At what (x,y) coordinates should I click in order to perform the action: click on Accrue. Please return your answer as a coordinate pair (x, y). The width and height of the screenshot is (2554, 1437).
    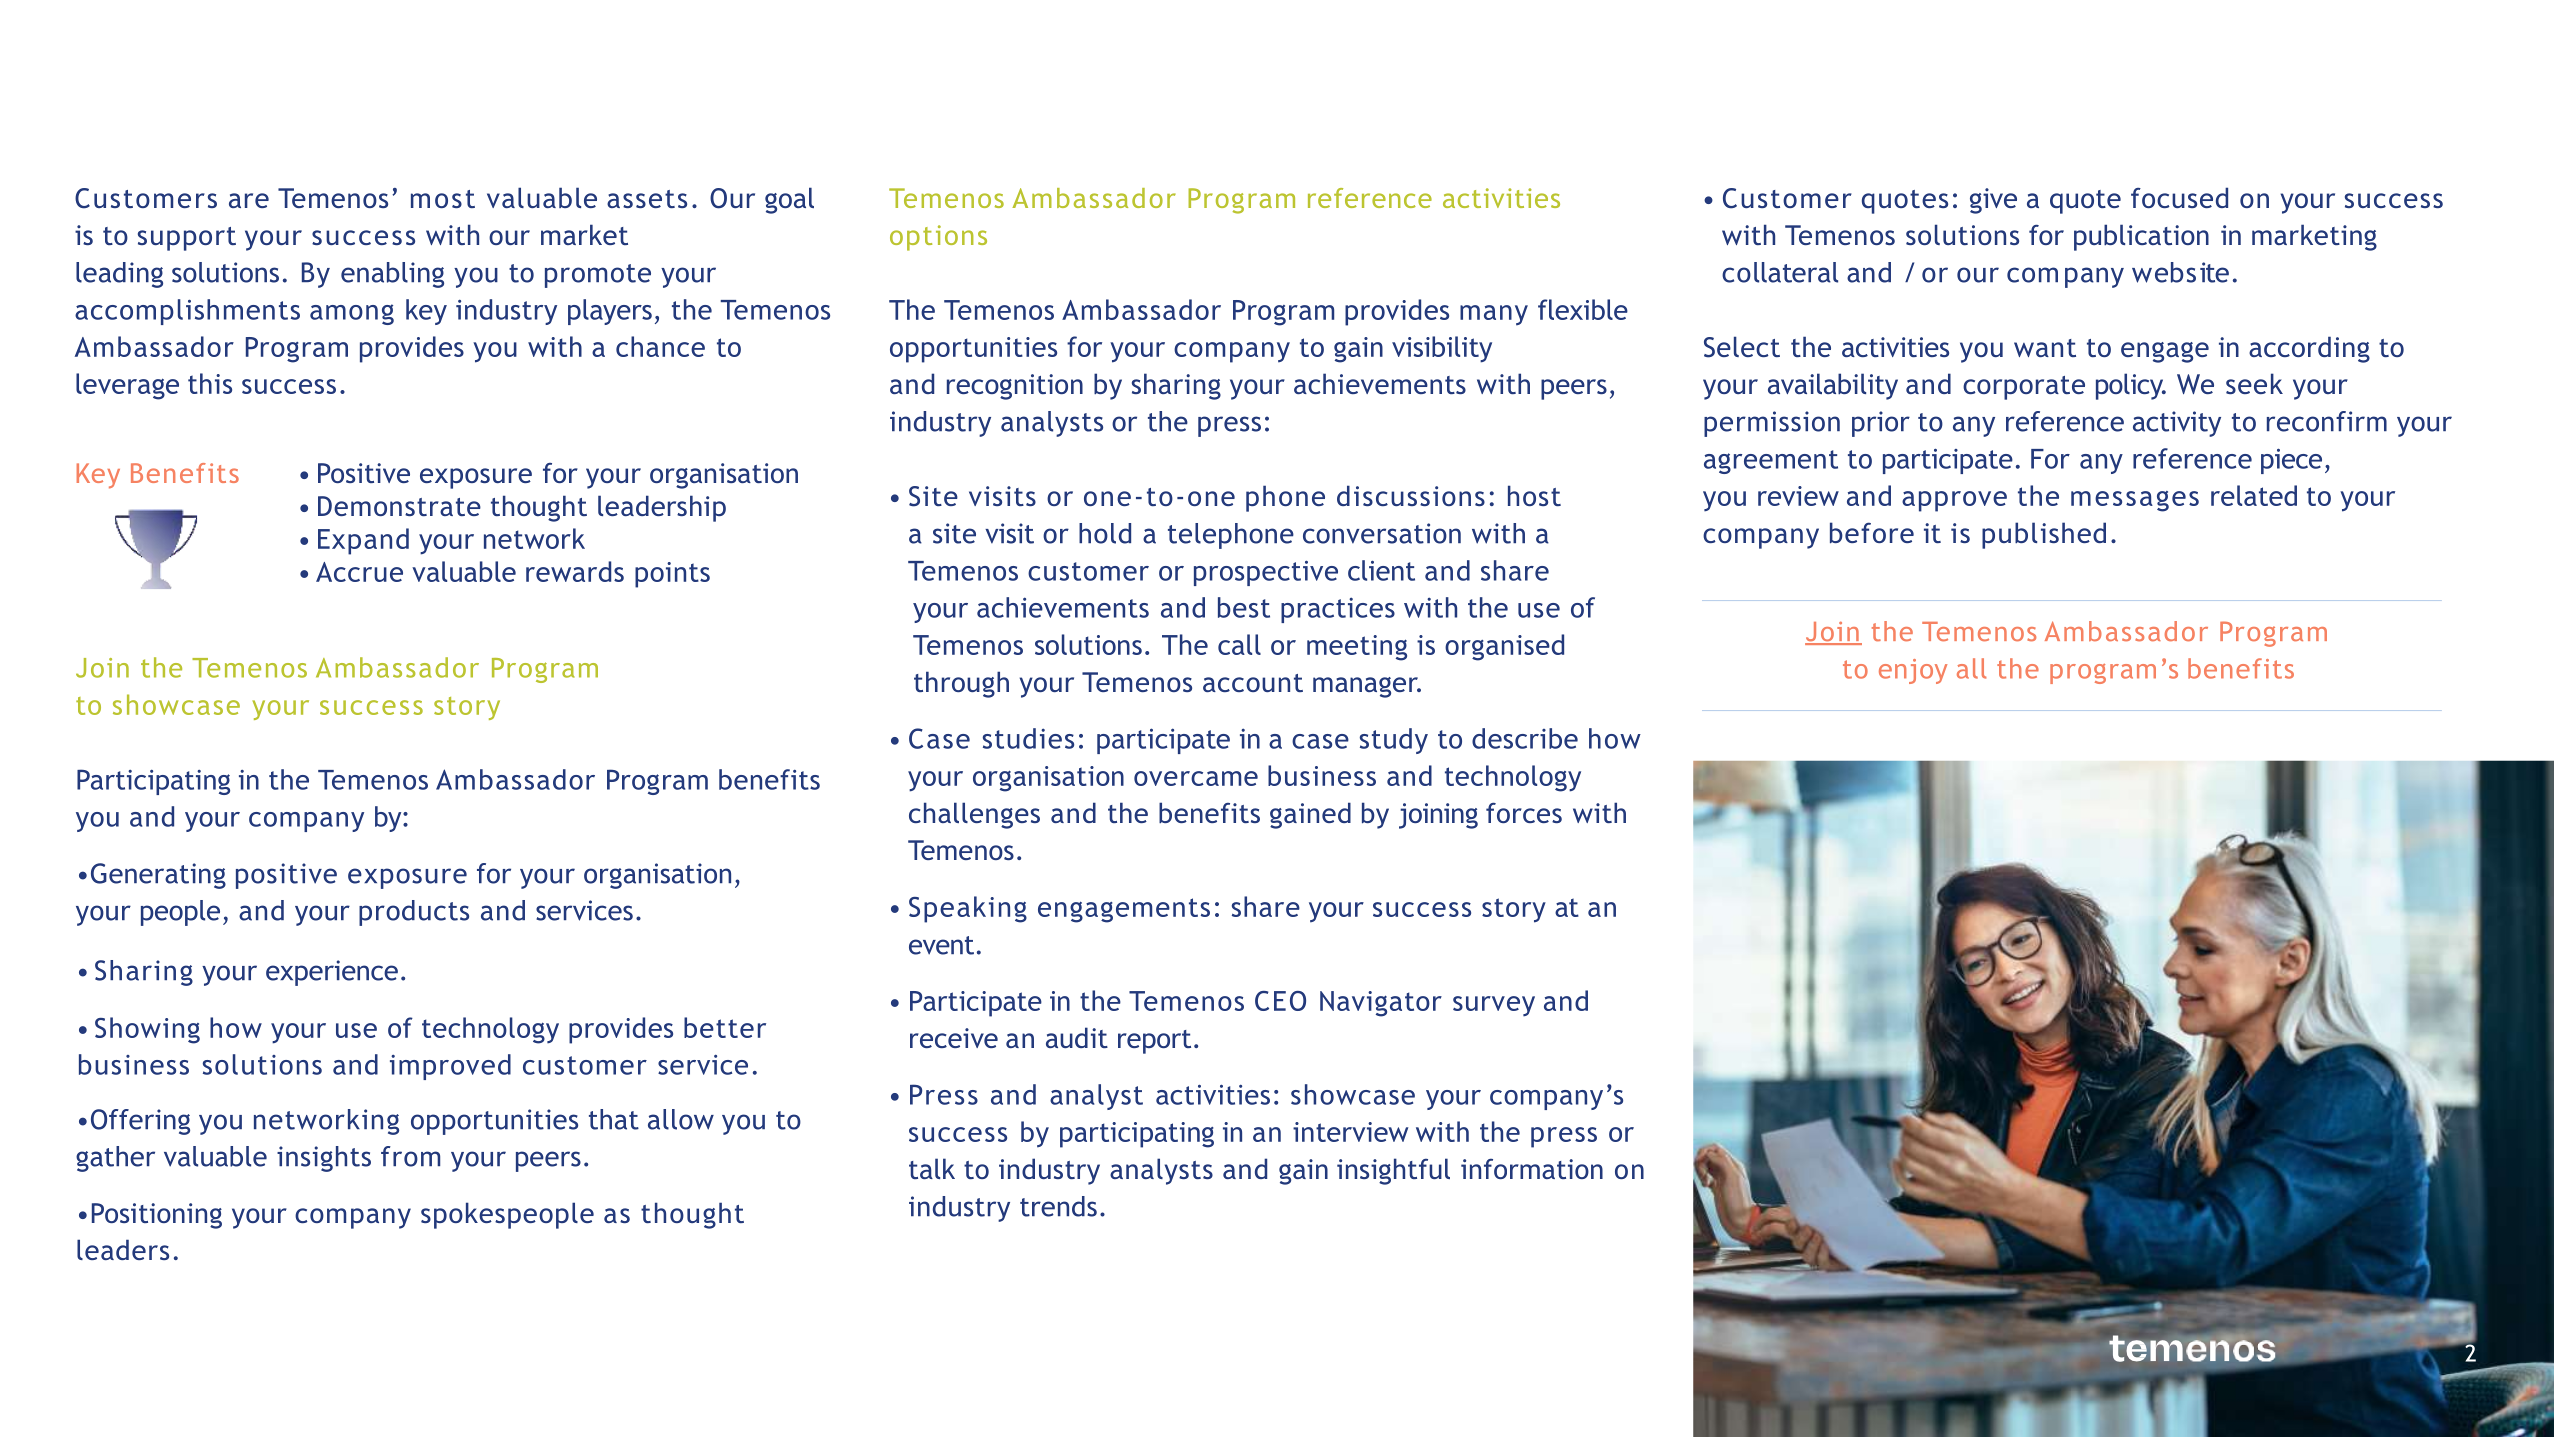
    Looking at the image, I should click on (359, 572).
